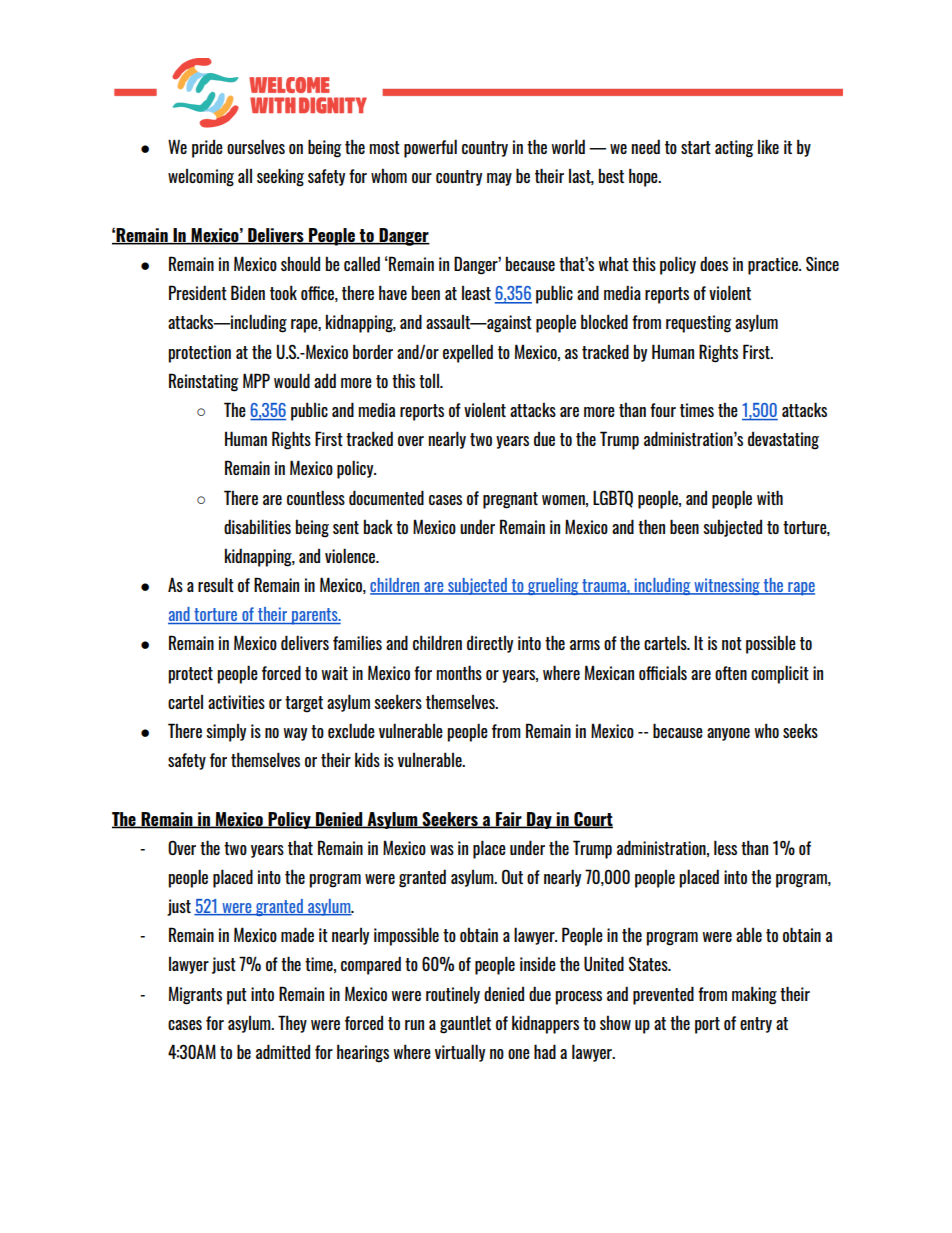 Image resolution: width=952 pixels, height=1233 pixels. What do you see at coordinates (292, 1024) in the screenshot?
I see `They` at bounding box center [292, 1024].
